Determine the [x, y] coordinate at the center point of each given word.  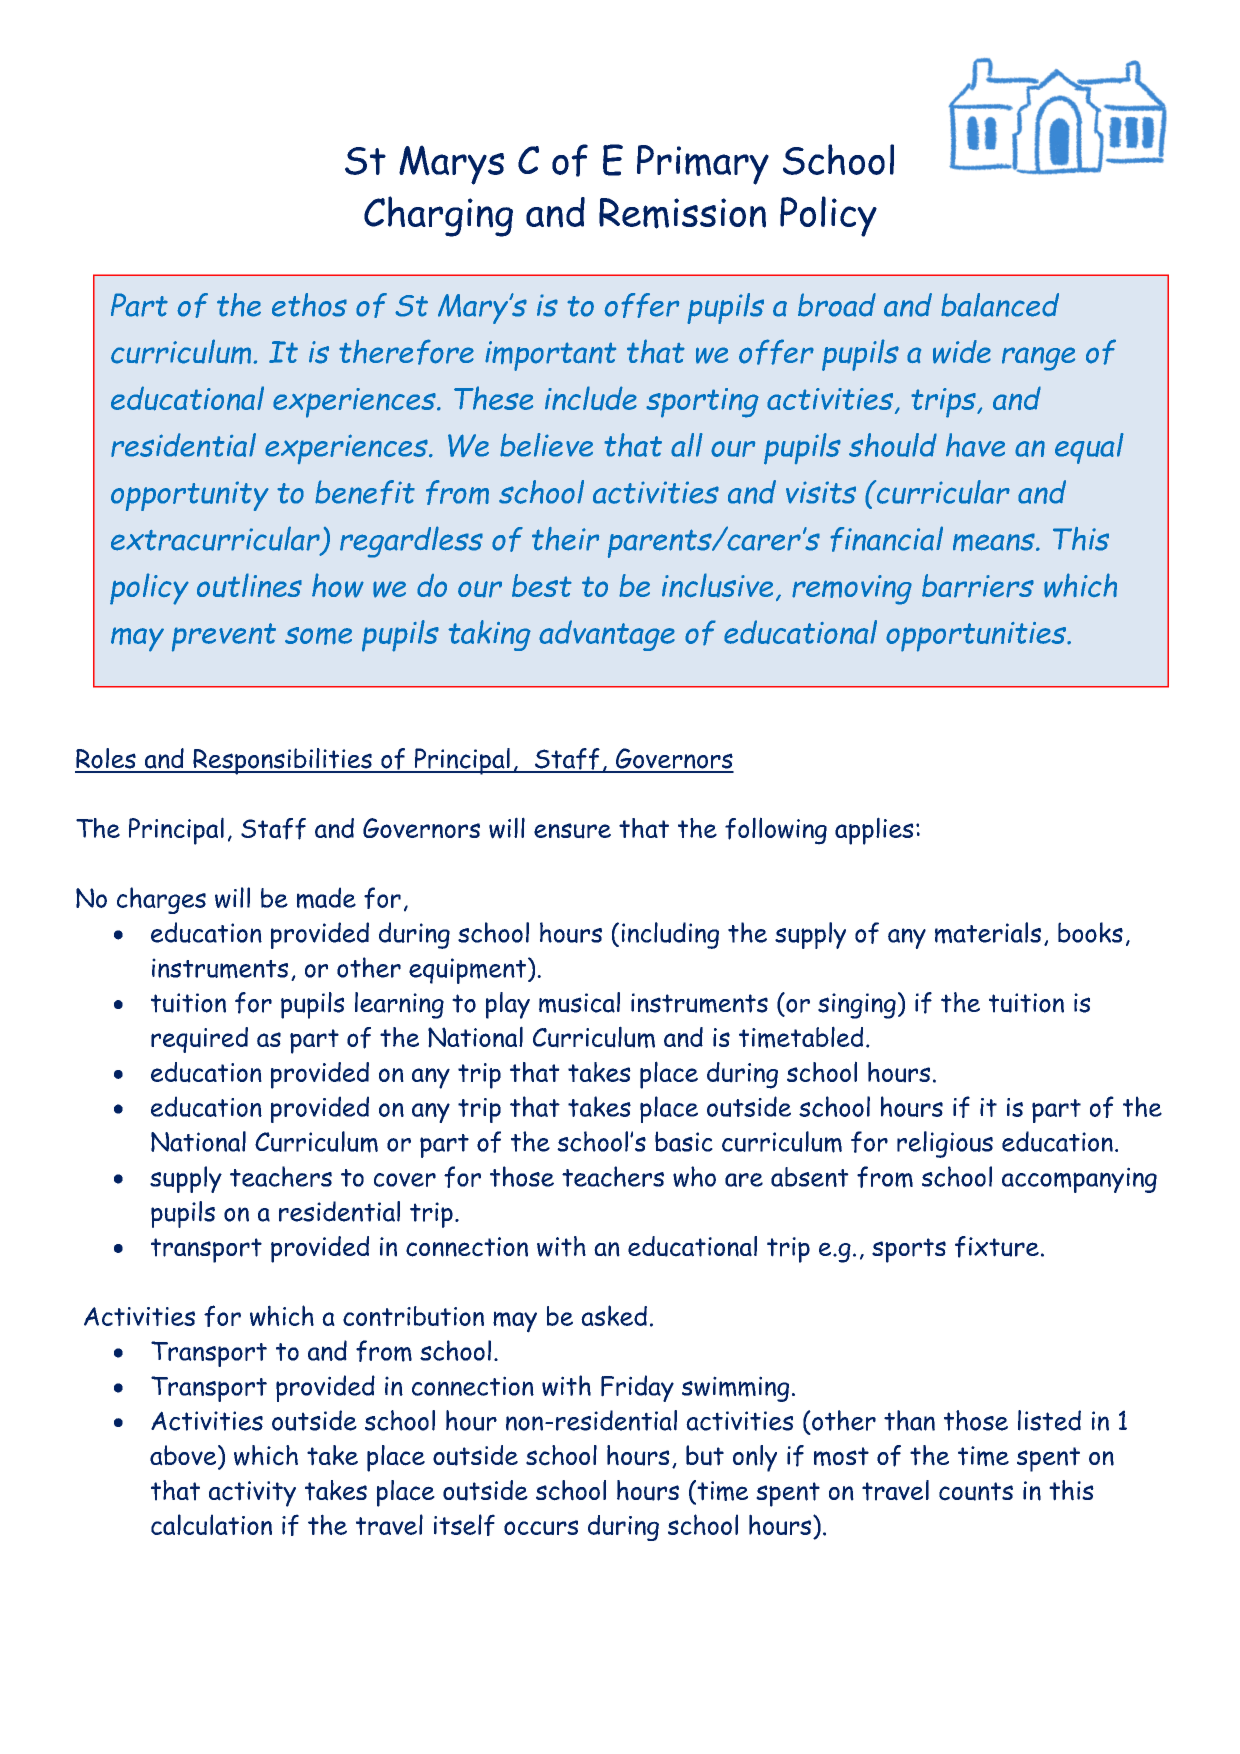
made [326, 898]
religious [945, 1144]
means [995, 542]
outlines [249, 585]
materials [988, 933]
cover [405, 1180]
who [694, 1176]
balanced [1000, 305]
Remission [682, 213]
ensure [572, 831]
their [565, 539]
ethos [309, 305]
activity [252, 1494]
